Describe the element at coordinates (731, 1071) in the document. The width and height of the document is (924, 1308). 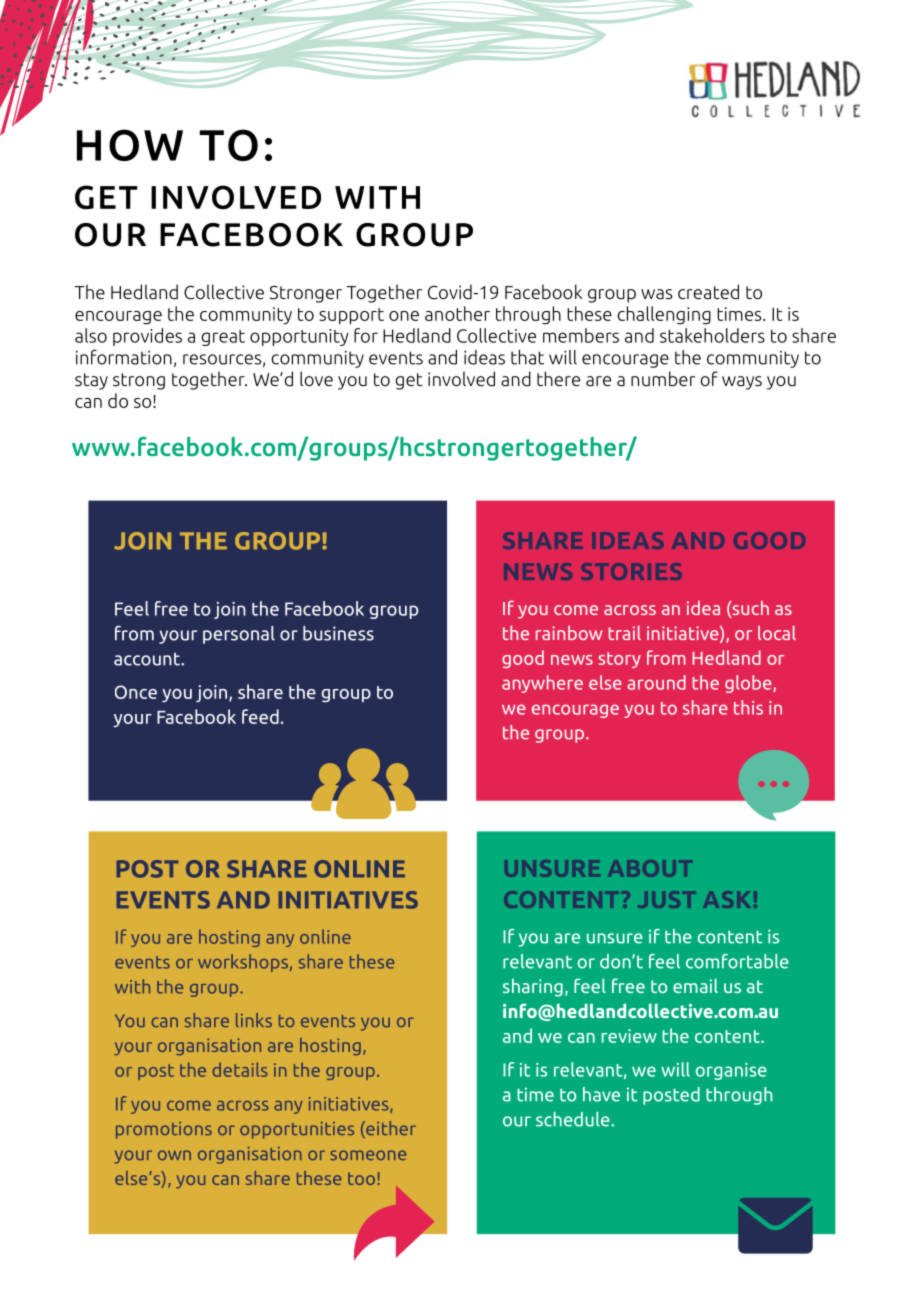
I see `organise` at that location.
